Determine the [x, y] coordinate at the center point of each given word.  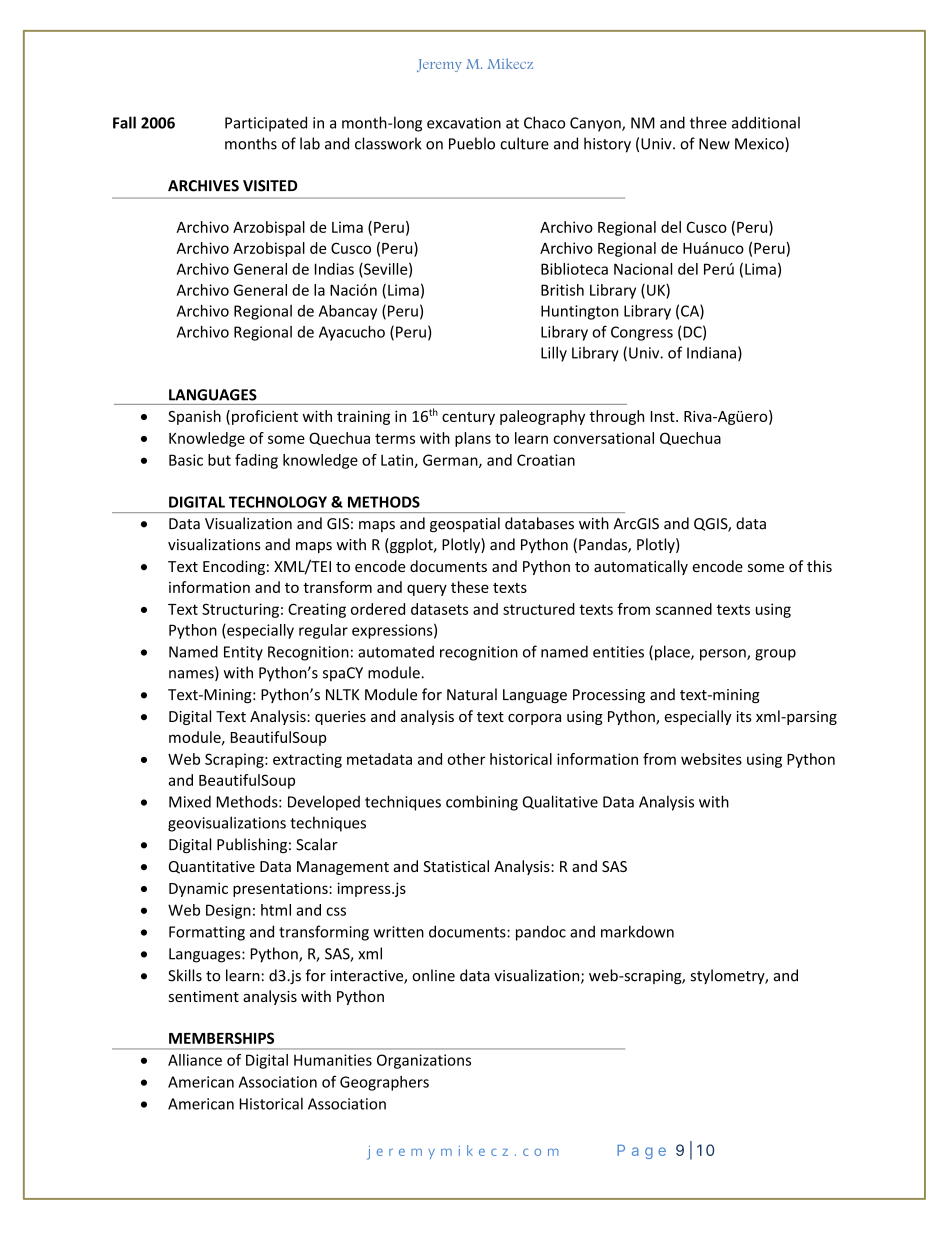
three [708, 122]
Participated [266, 124]
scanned [684, 609]
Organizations [424, 1061]
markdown [637, 931]
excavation [464, 123]
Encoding [234, 567]
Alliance [195, 1060]
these [470, 587]
